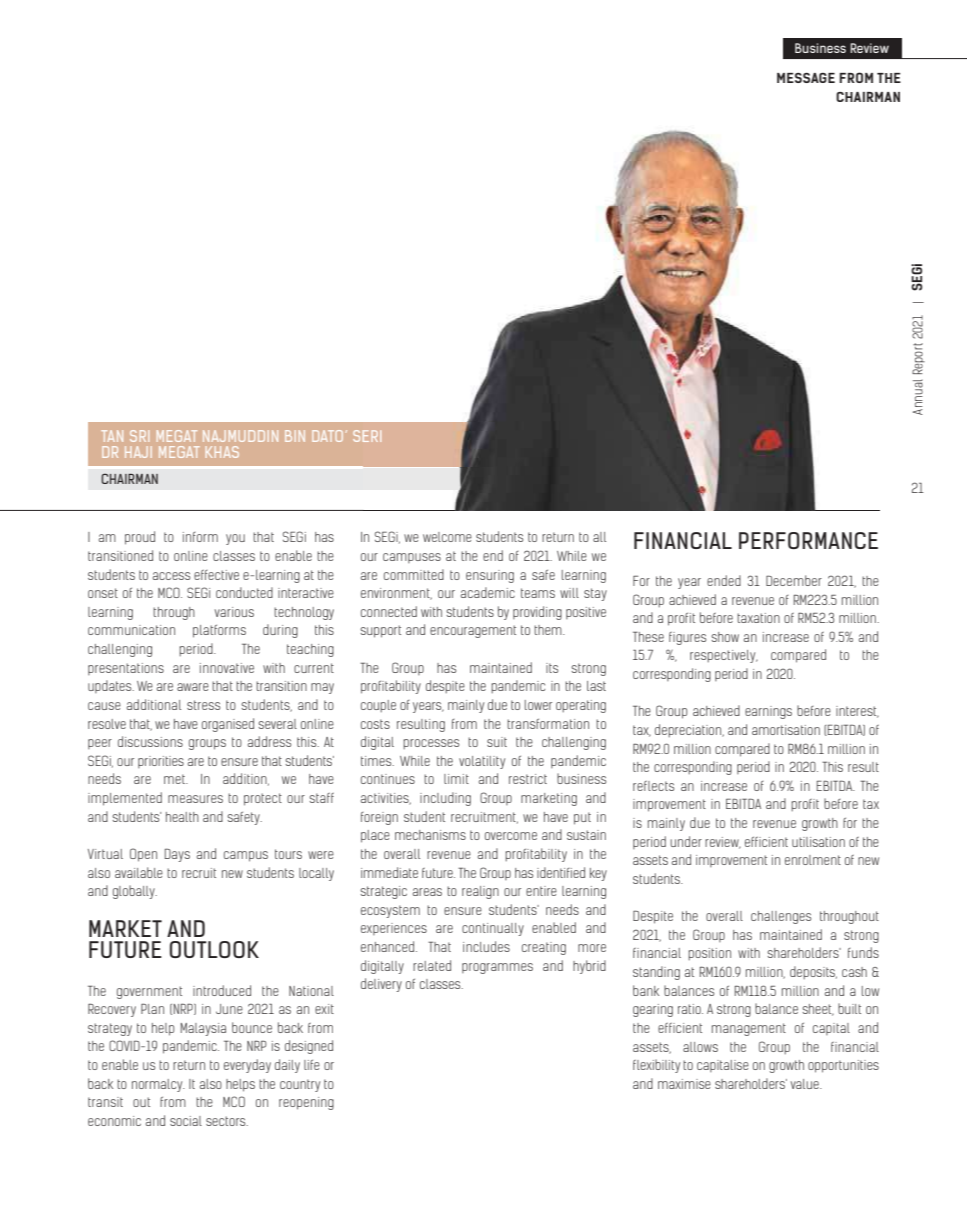 This image has width=967, height=1232. What do you see at coordinates (447, 537) in the image?
I see `welcome` at bounding box center [447, 537].
